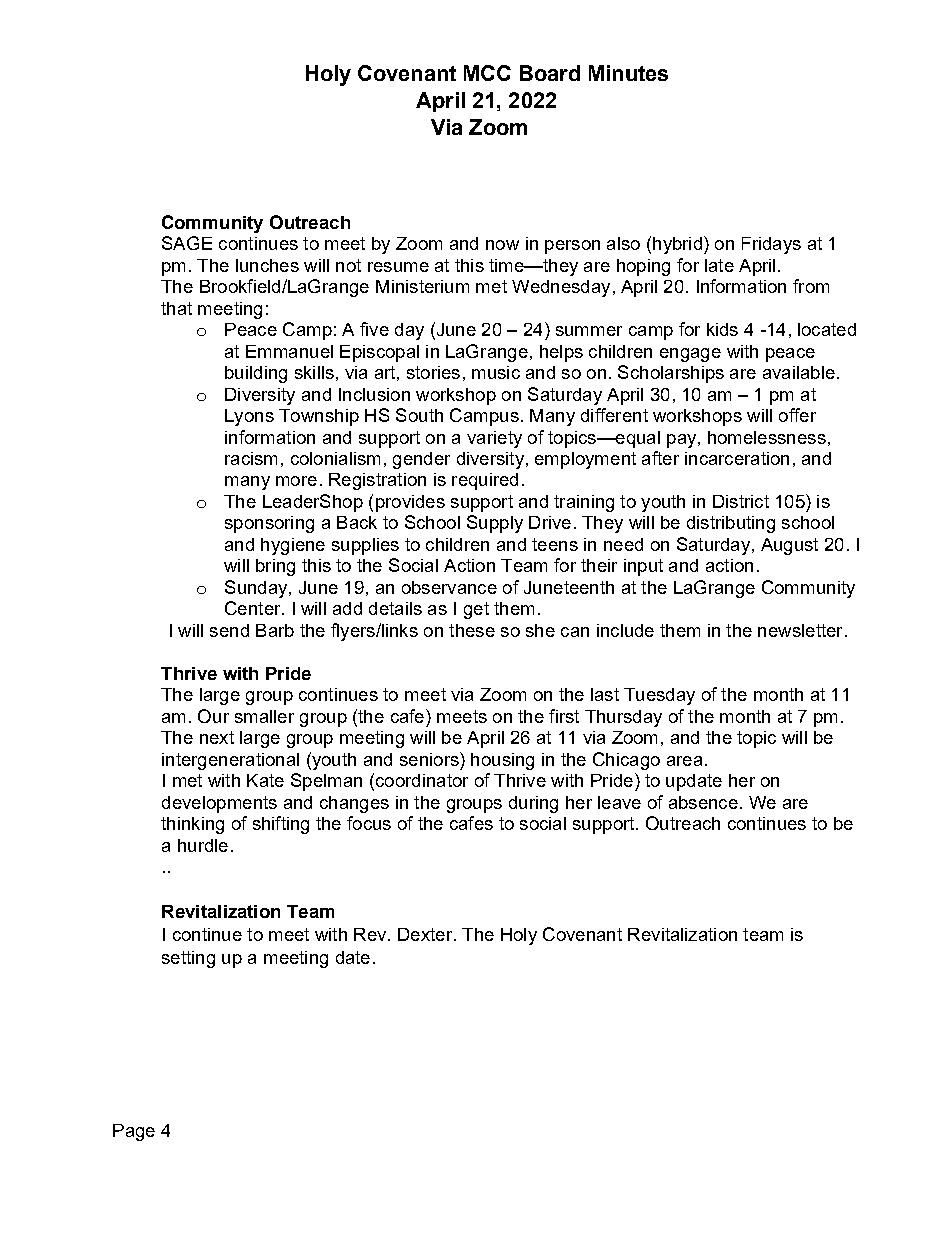 This document has width=952, height=1233. I want to click on Minutes, so click(628, 73).
